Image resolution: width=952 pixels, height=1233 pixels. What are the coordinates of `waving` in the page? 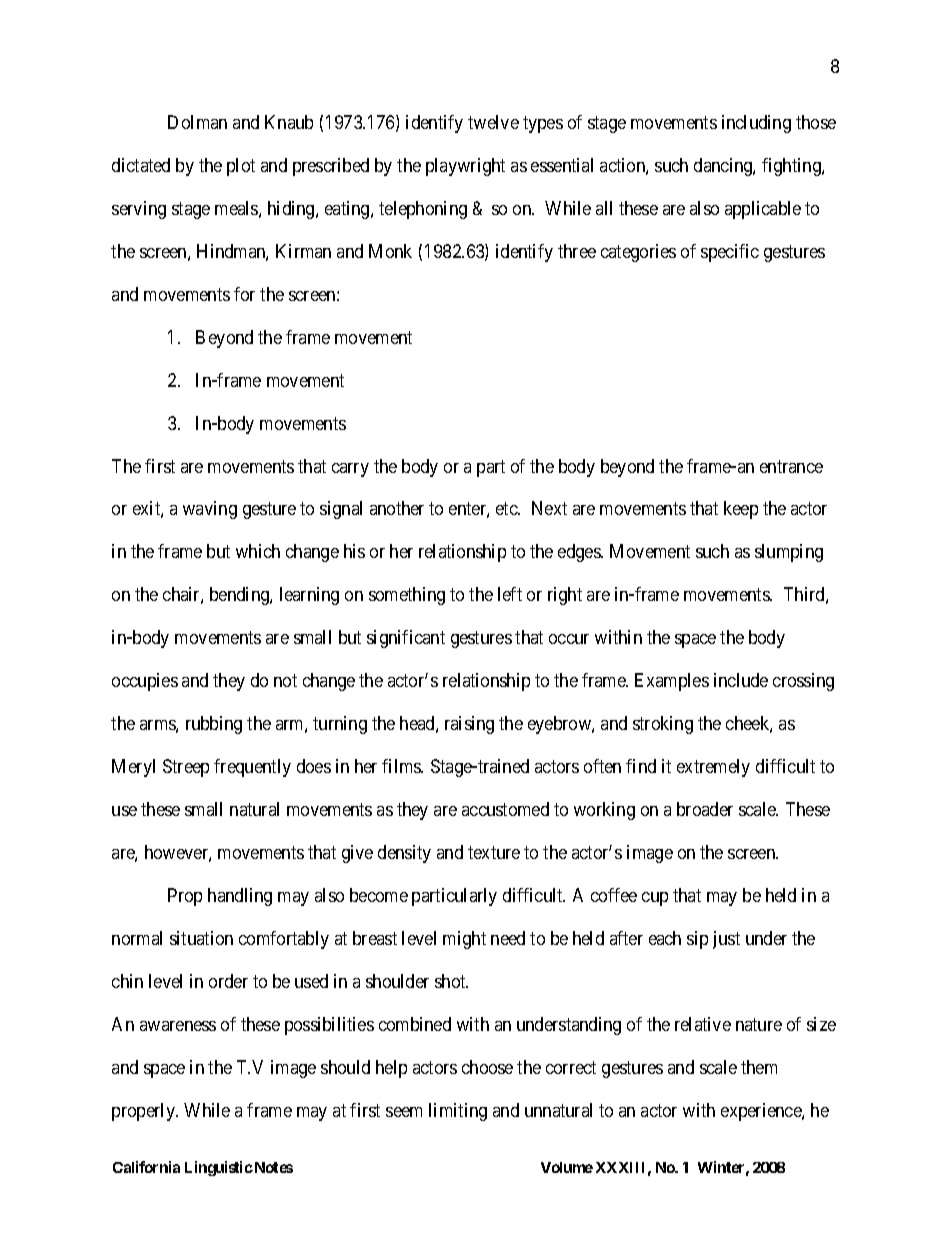 It's located at (210, 510).
